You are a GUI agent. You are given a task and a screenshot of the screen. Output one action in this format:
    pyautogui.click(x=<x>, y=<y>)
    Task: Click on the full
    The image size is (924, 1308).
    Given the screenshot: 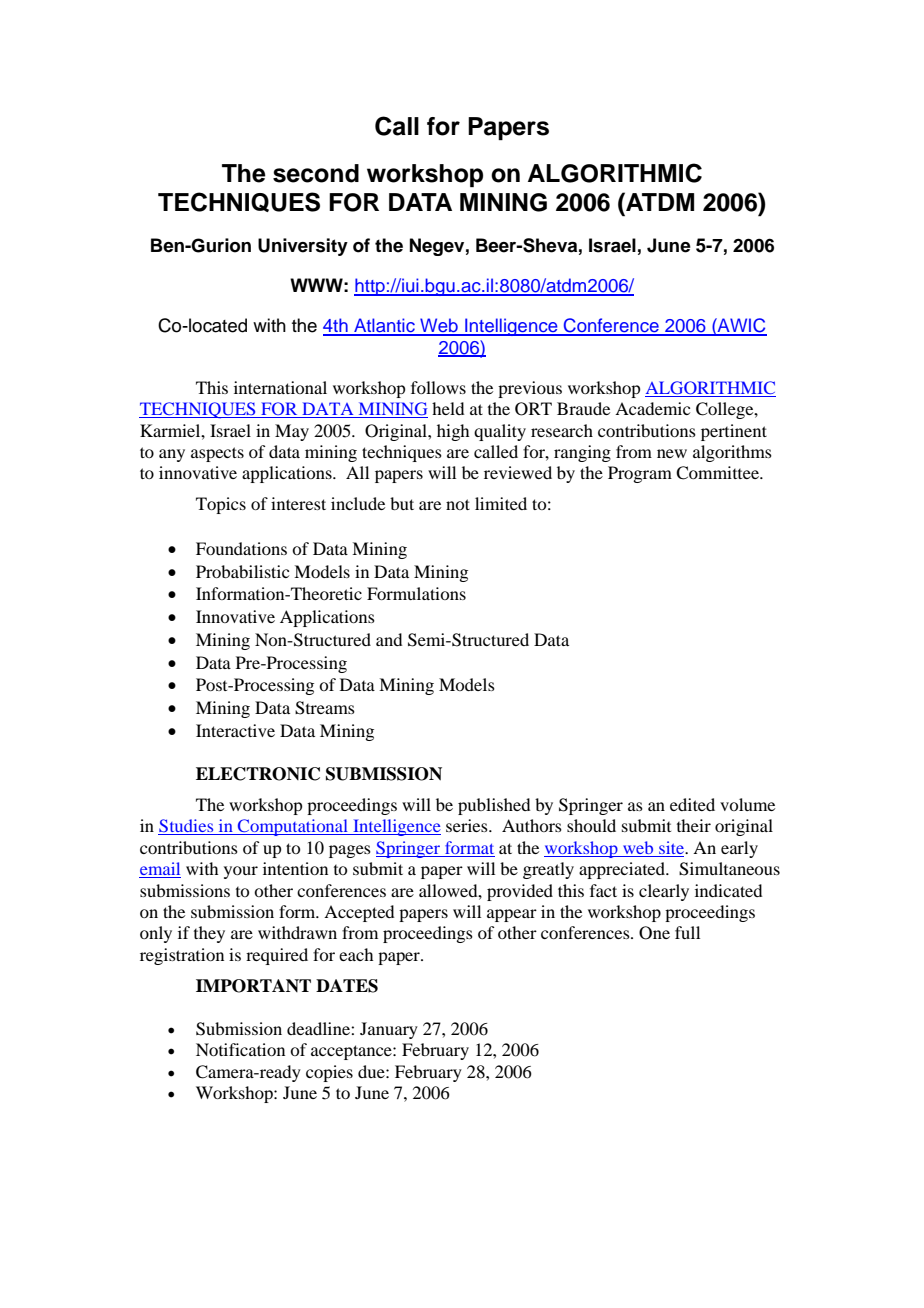 What is the action you would take?
    pyautogui.click(x=687, y=932)
